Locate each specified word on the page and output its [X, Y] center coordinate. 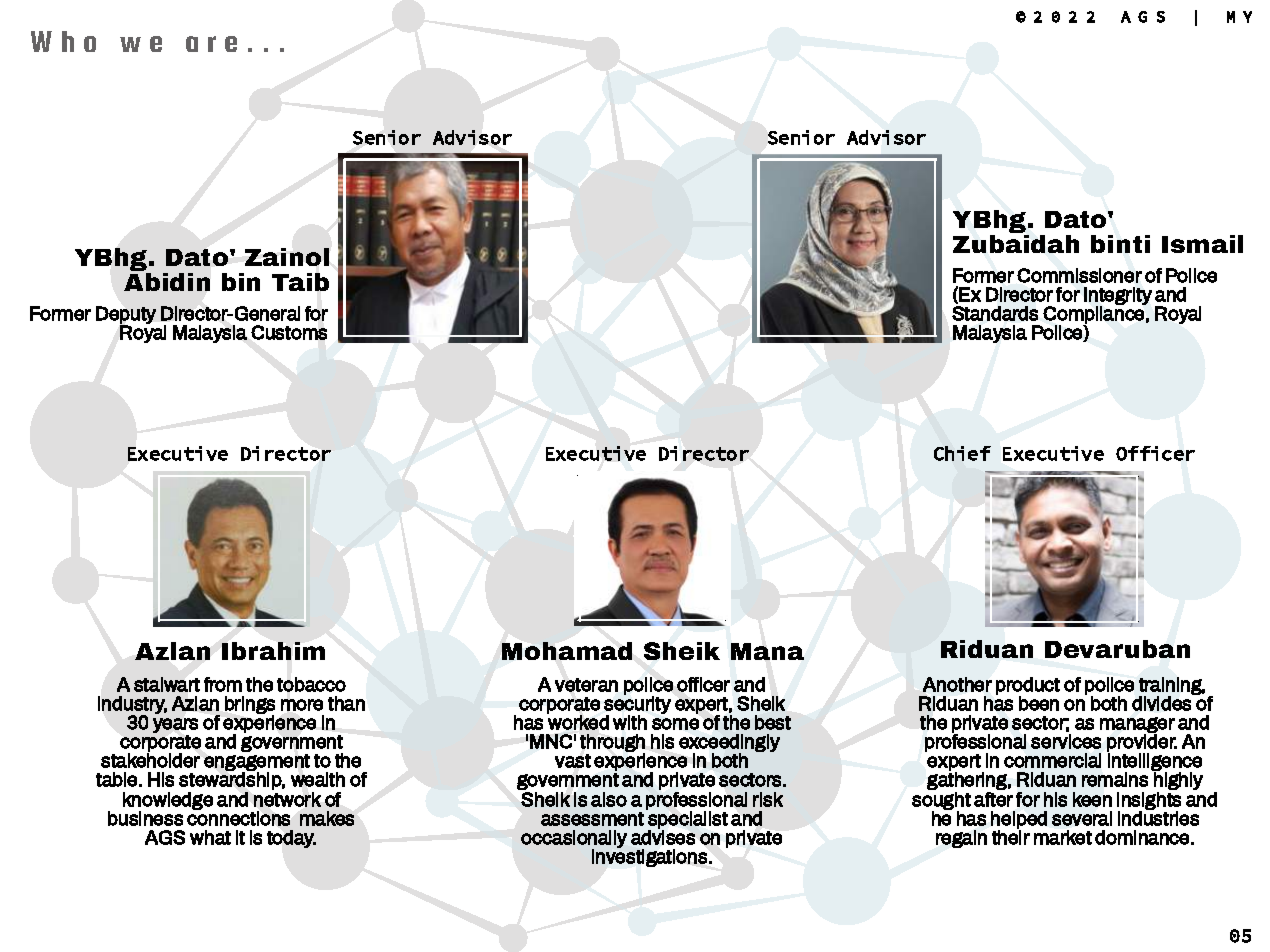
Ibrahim [273, 651]
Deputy [126, 316]
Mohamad [567, 651]
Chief [962, 453]
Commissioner [1079, 275]
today [291, 839]
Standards [995, 313]
